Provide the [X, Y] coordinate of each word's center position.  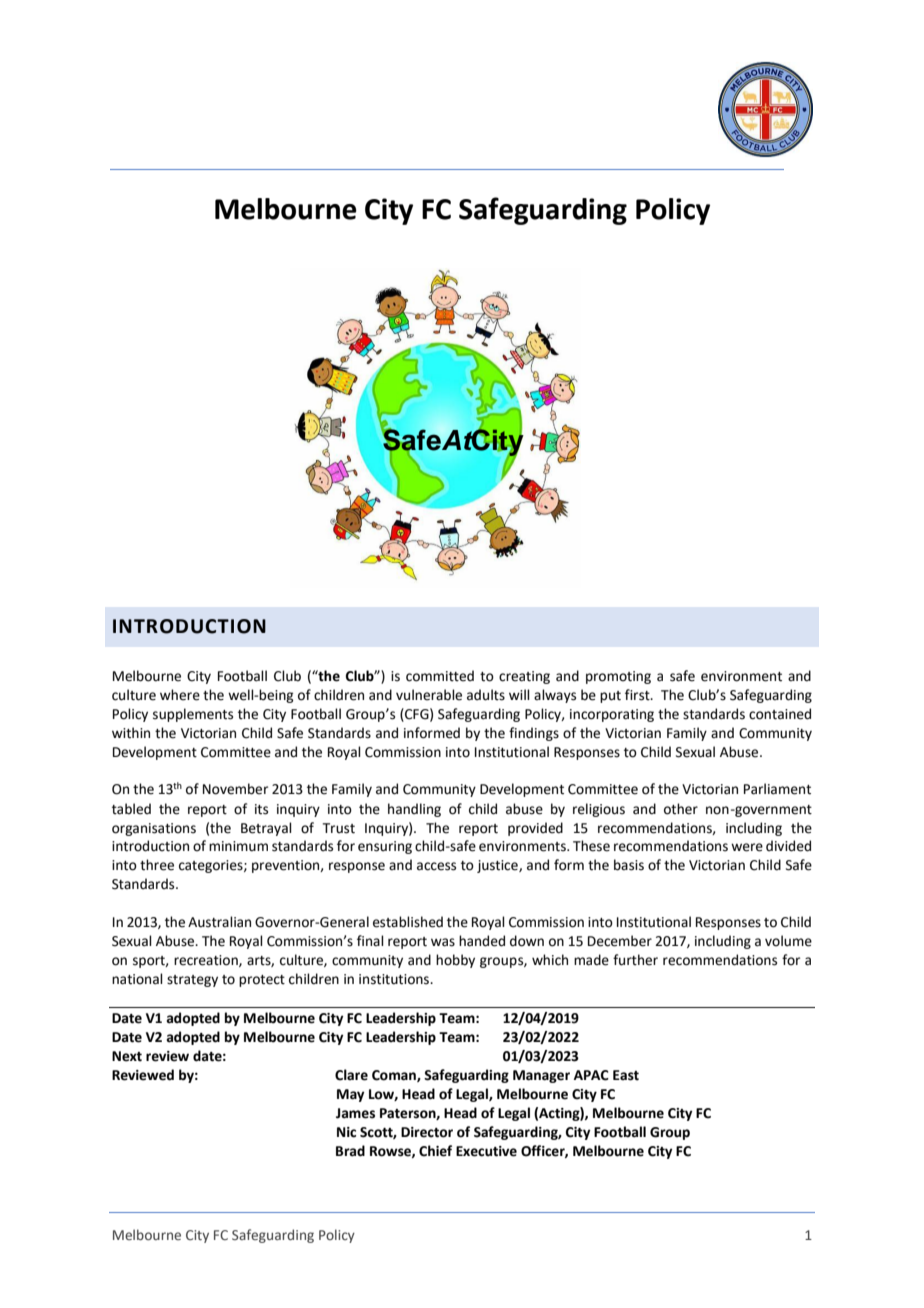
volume [788, 941]
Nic [346, 1132]
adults [486, 695]
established [408, 922]
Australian [219, 922]
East [626, 1075]
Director [427, 1132]
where [180, 695]
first [638, 695]
